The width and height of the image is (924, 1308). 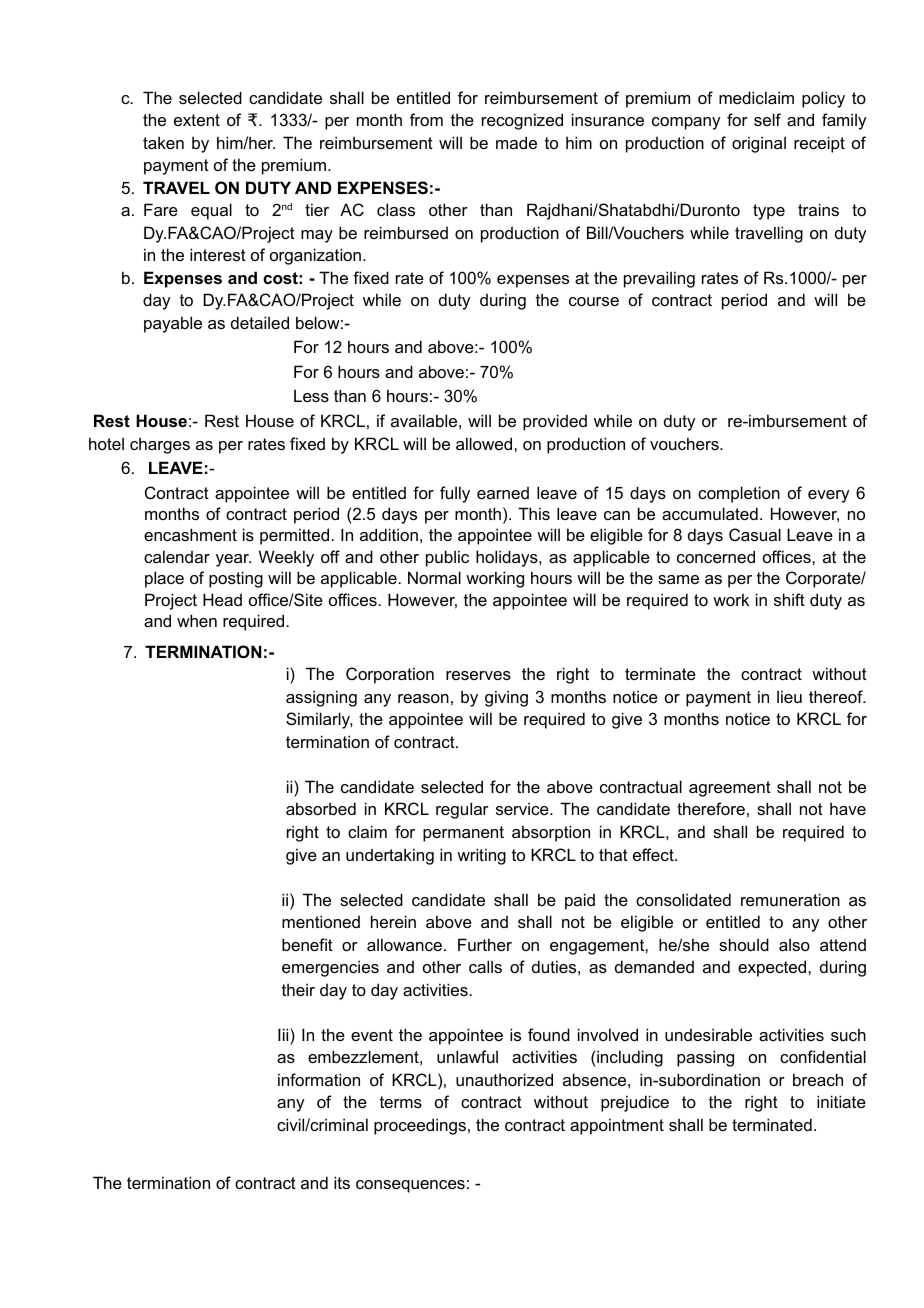 I want to click on made, so click(x=516, y=142).
